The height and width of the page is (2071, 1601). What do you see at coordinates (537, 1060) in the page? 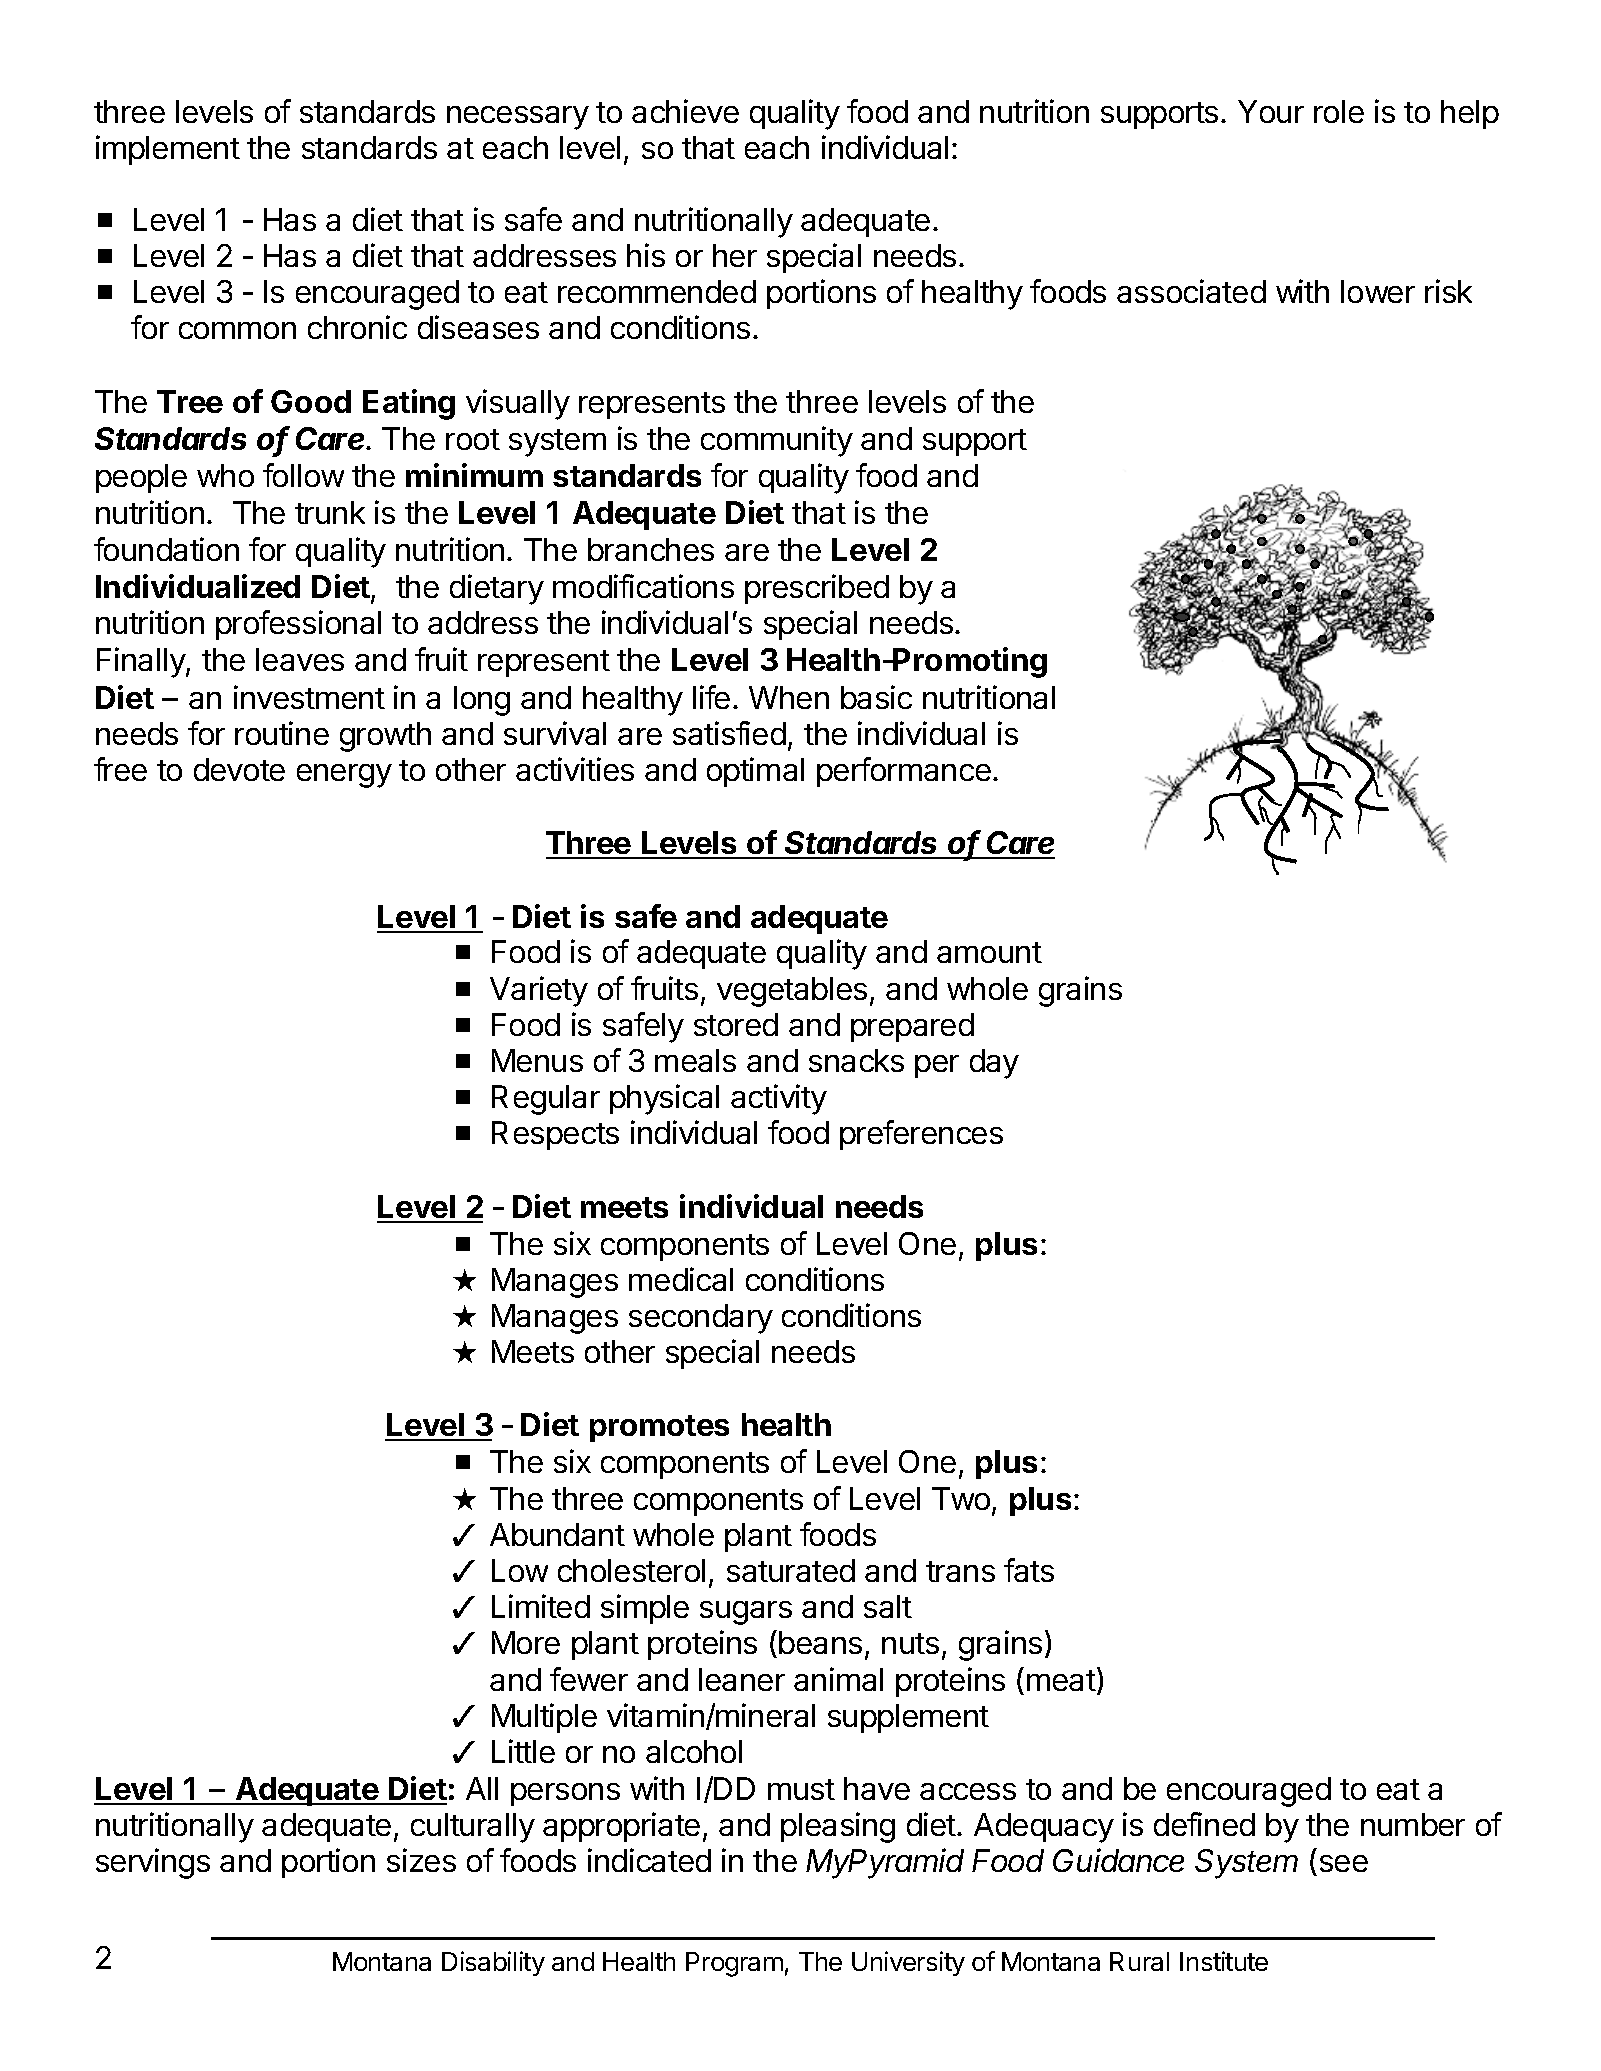
I see `Menus` at bounding box center [537, 1060].
